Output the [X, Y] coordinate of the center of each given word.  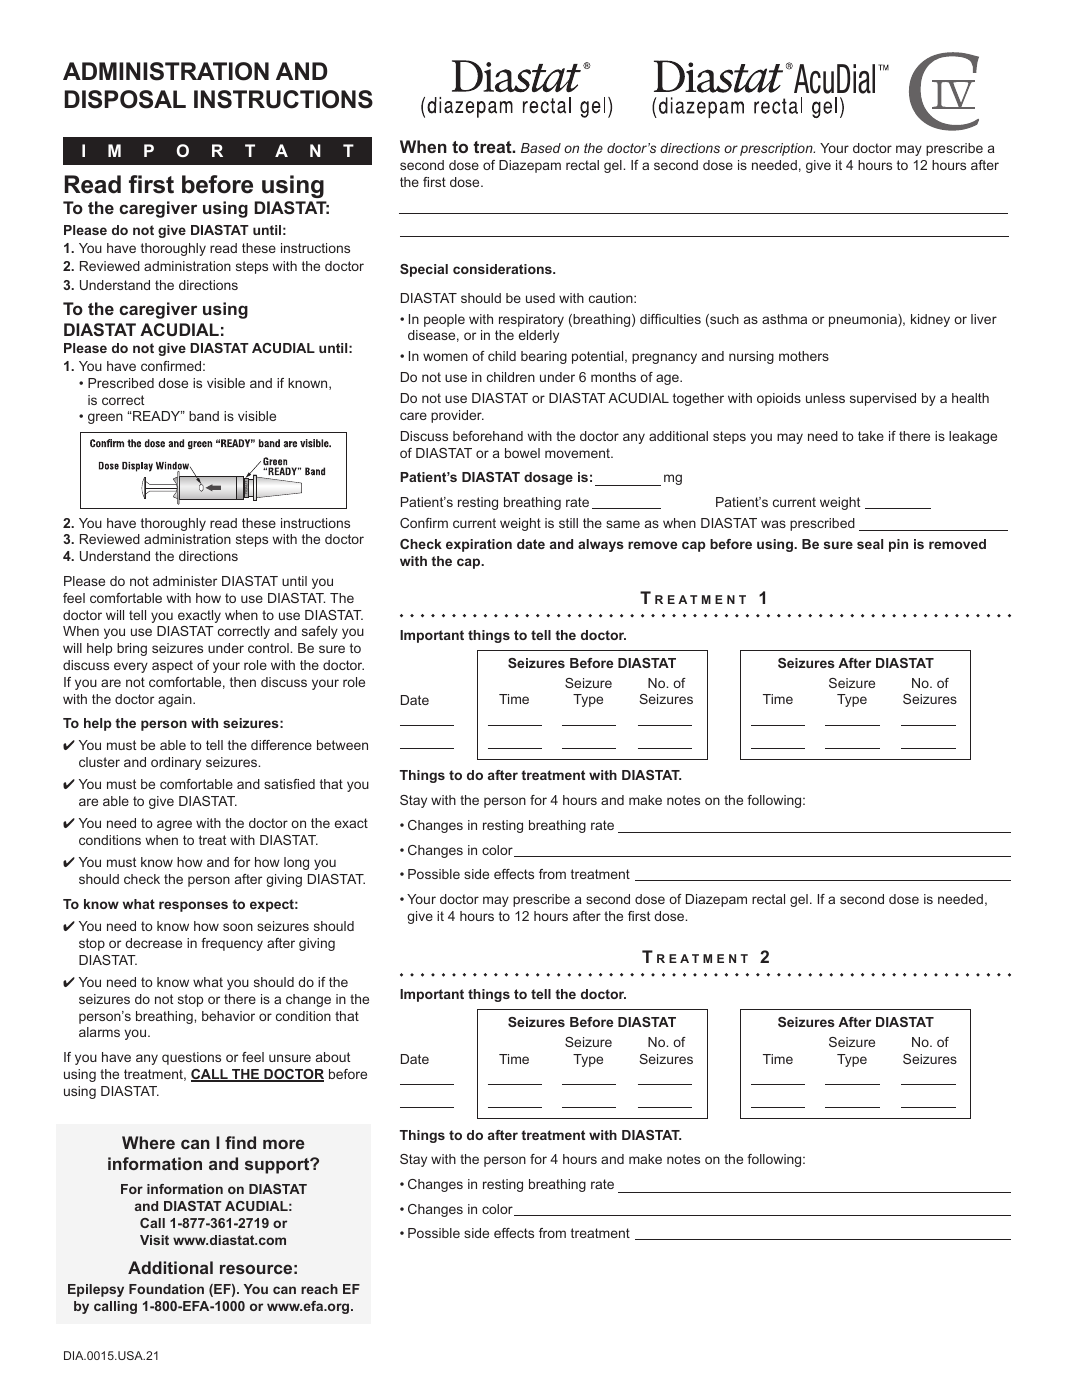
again [176, 700]
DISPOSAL [125, 99]
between [342, 745]
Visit [154, 1240]
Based [541, 148]
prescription [777, 149]
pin [898, 545]
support [278, 1166]
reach [319, 1289]
